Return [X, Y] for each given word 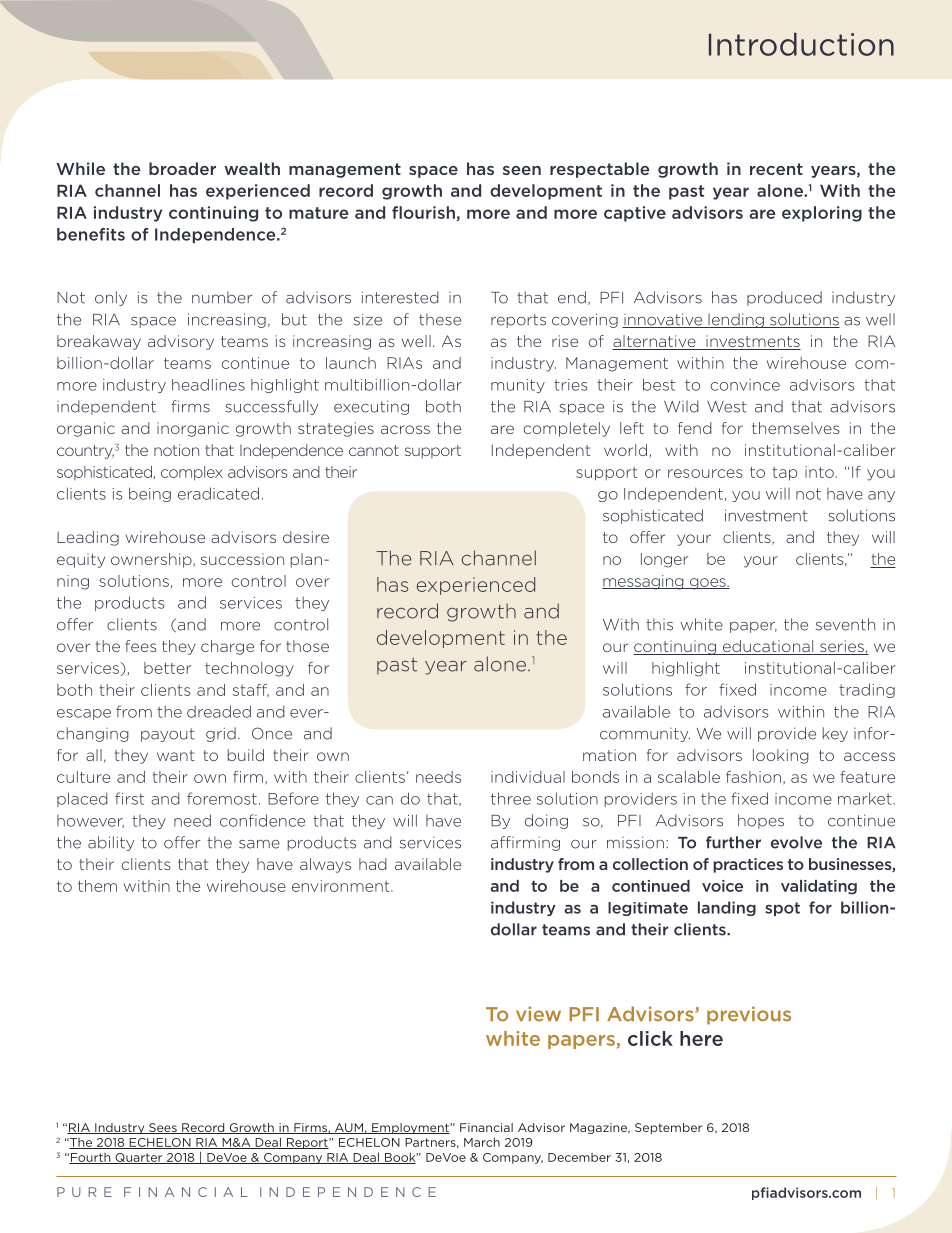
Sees [163, 1128]
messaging [644, 582]
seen [522, 170]
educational [768, 647]
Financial [486, 1127]
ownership [152, 560]
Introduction [801, 44]
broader [182, 168]
